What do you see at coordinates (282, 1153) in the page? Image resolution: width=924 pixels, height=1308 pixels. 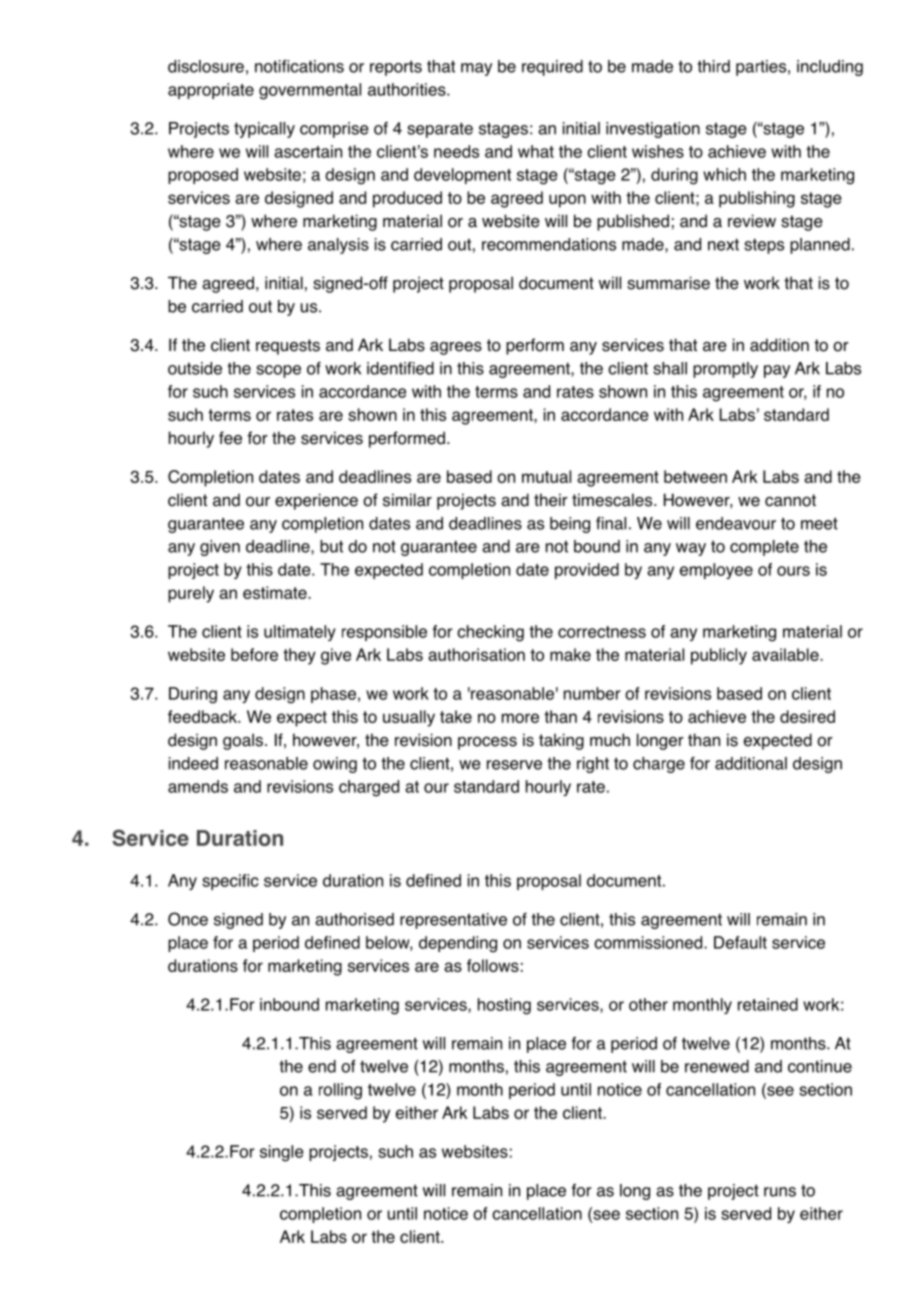 I see `single` at bounding box center [282, 1153].
